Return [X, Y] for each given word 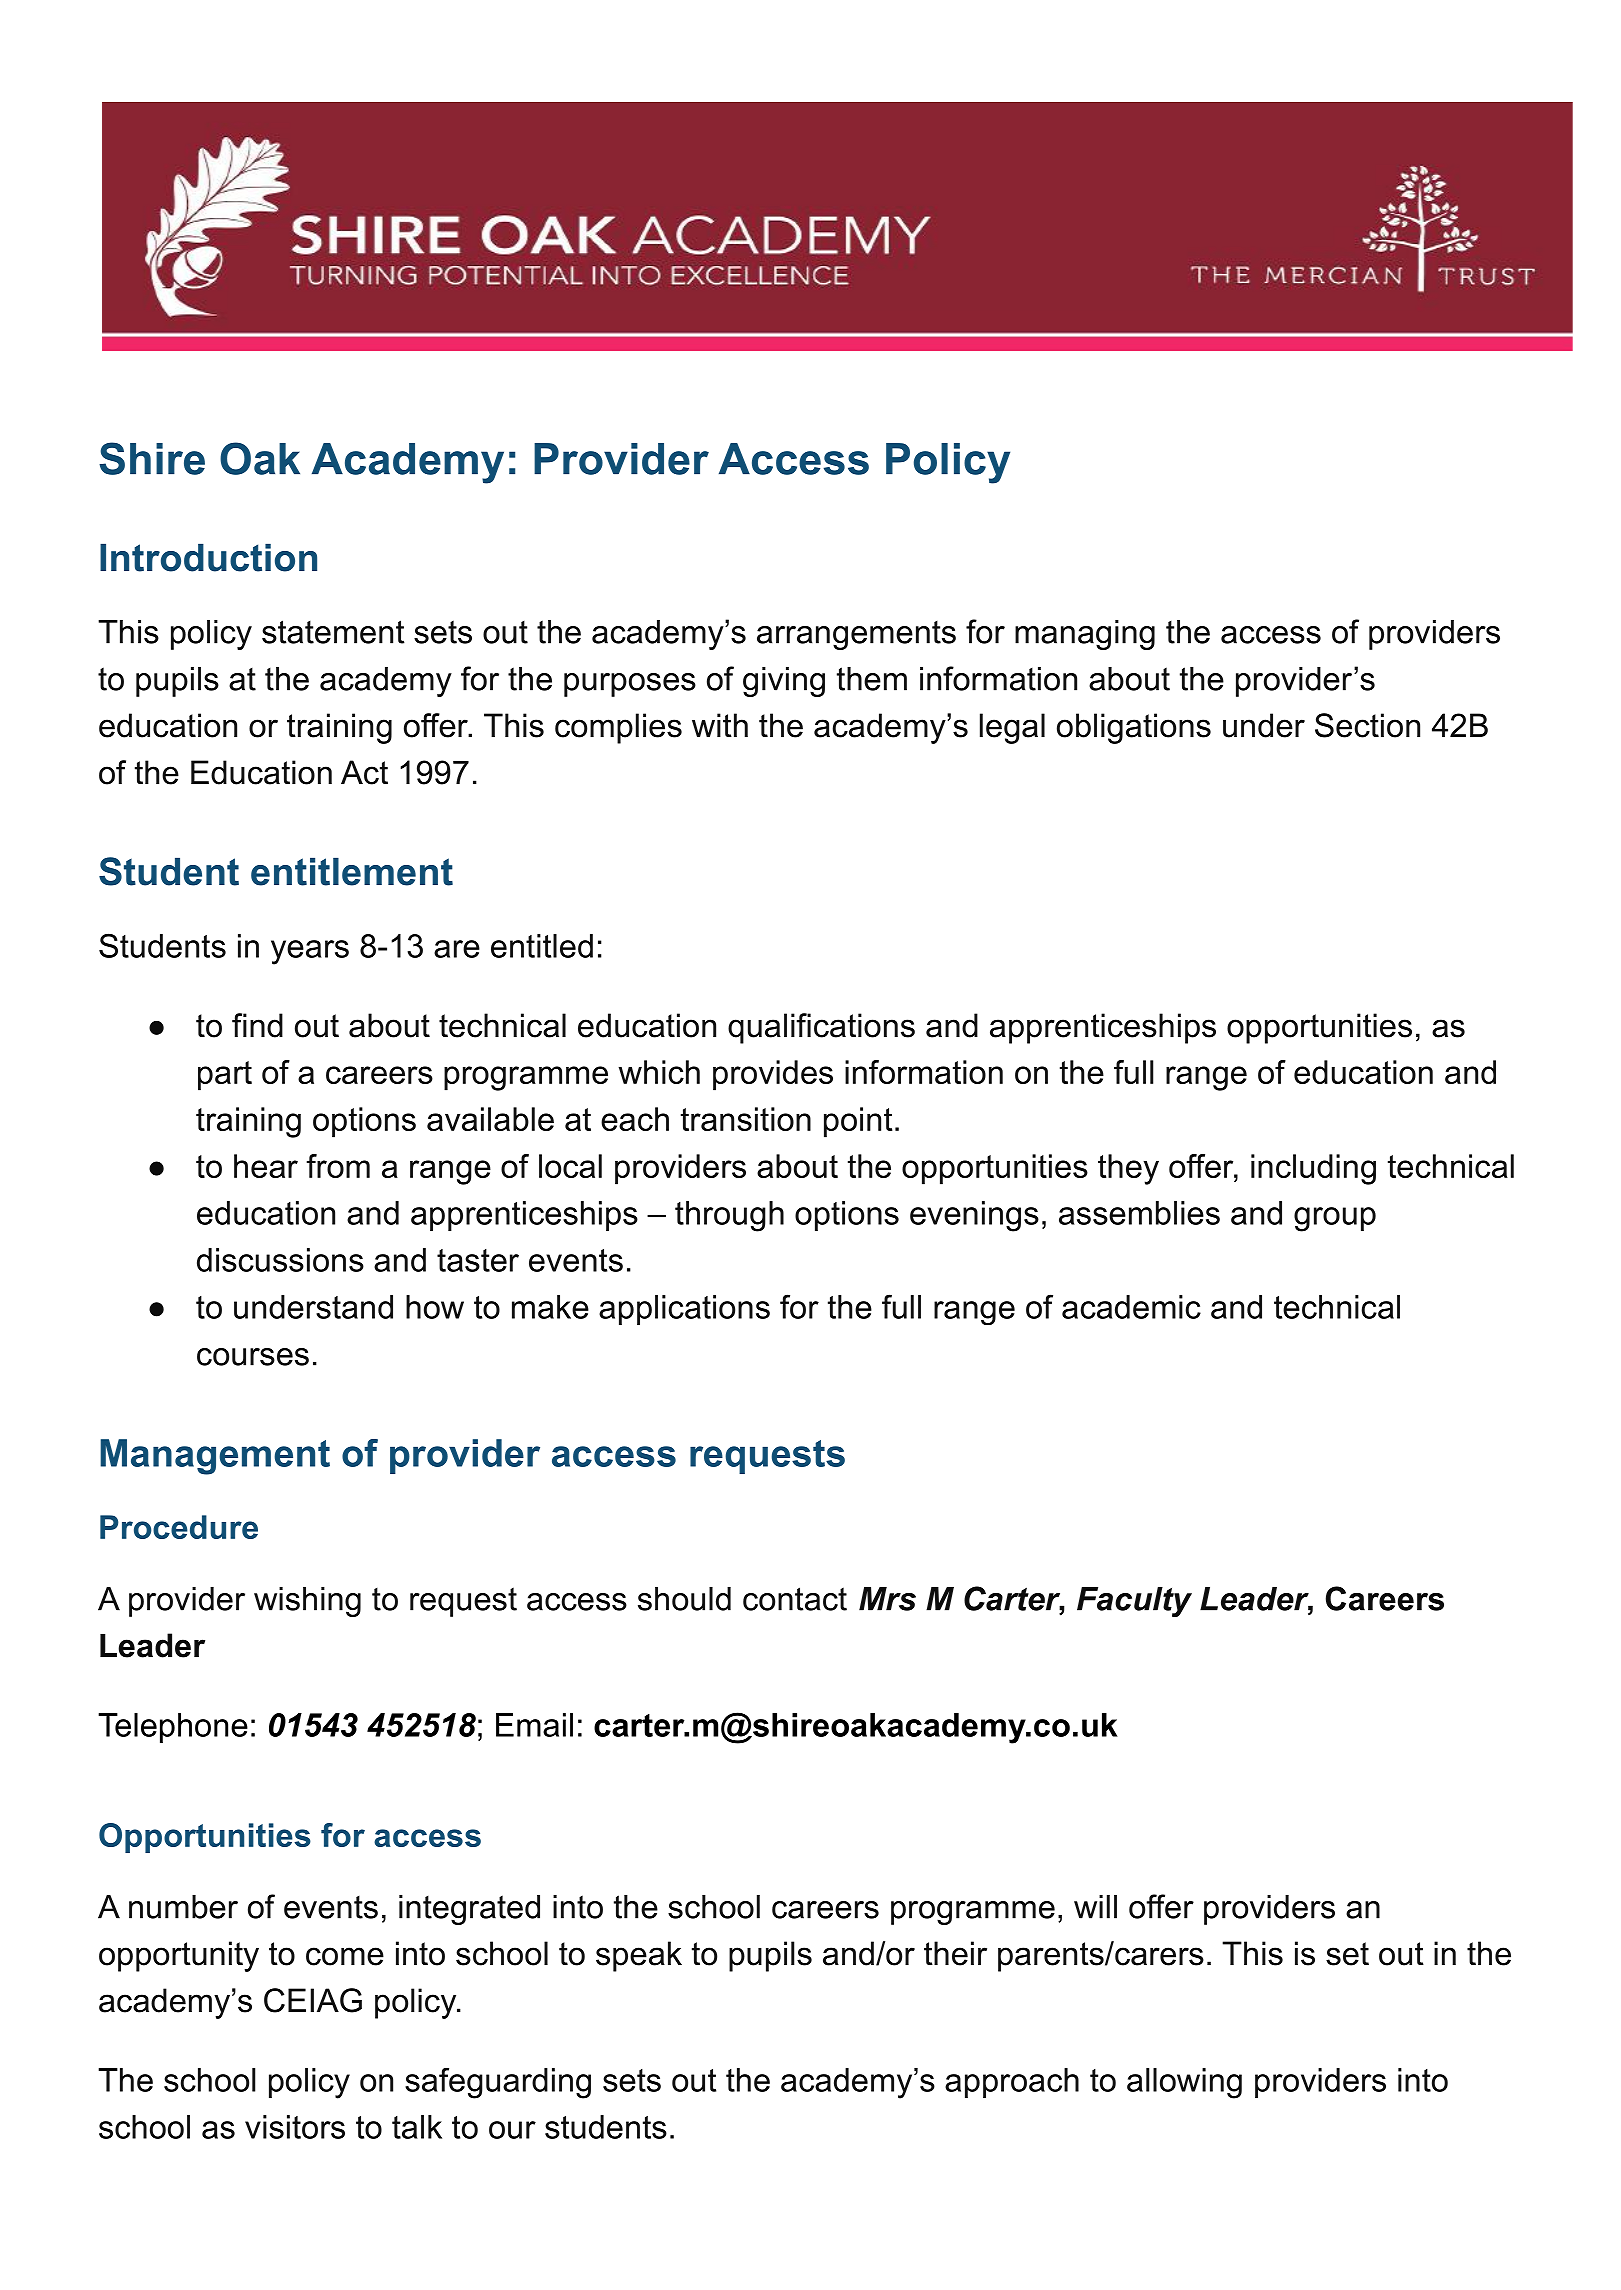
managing [1085, 635]
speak [639, 1956]
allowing [1184, 2083]
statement [333, 632]
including [1313, 1169]
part [225, 1076]
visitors [295, 2127]
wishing [307, 1602]
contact [795, 1599]
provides [773, 1075]
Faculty [1134, 1602]
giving [784, 682]
